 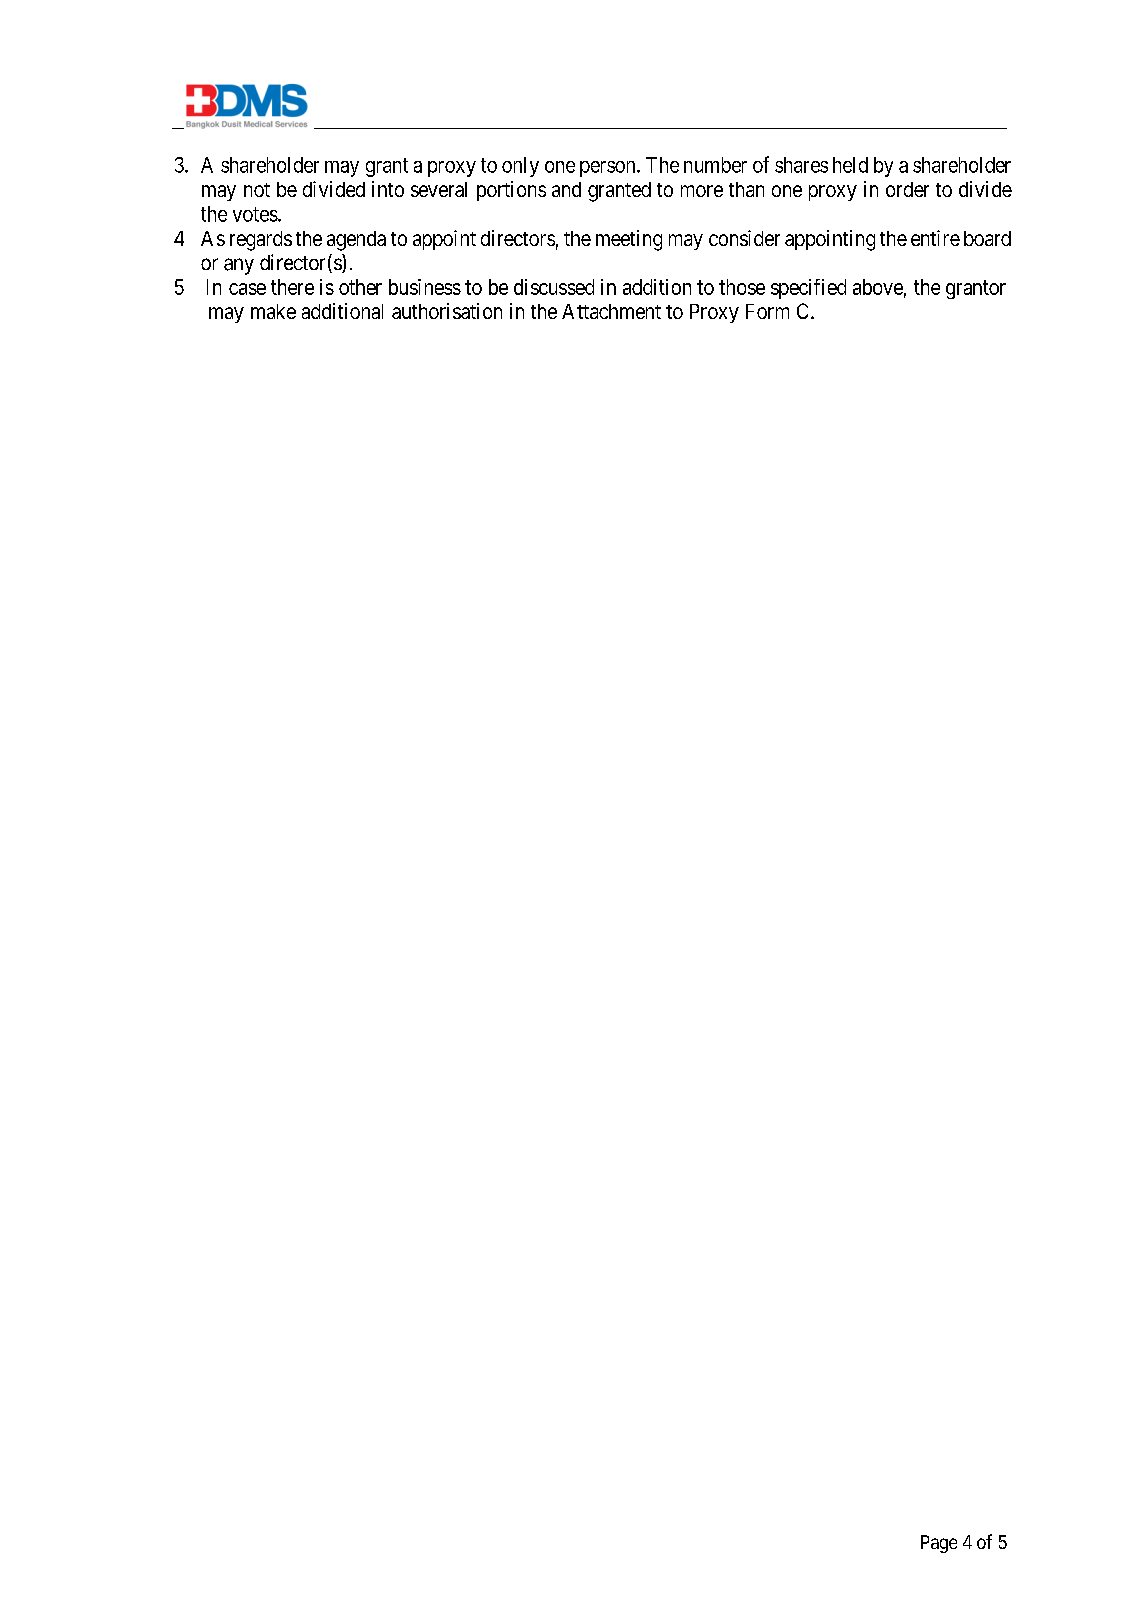 What do you see at coordinates (907, 189) in the document?
I see `order` at bounding box center [907, 189].
